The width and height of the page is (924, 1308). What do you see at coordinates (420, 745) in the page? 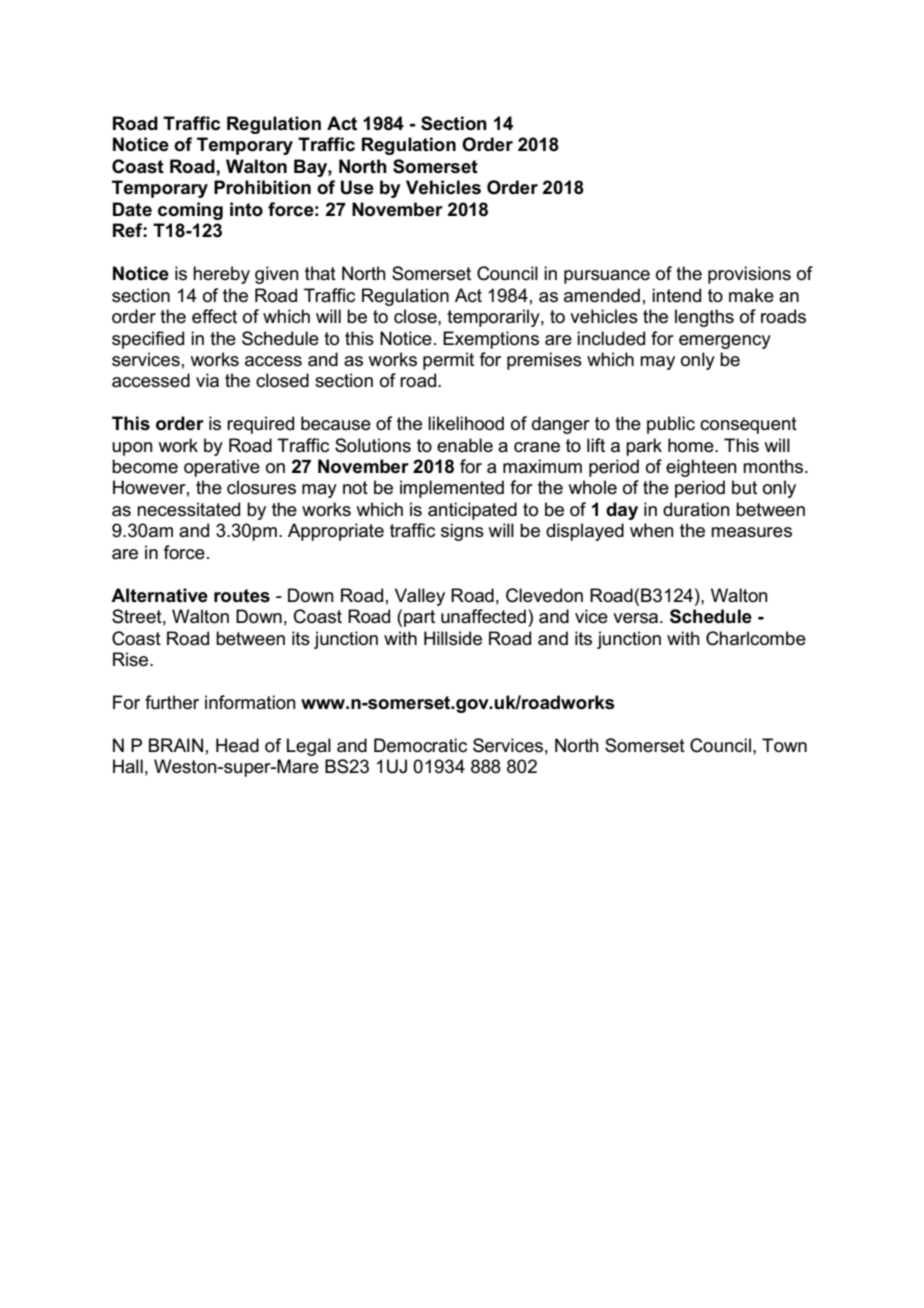
I see `Democratic` at bounding box center [420, 745].
